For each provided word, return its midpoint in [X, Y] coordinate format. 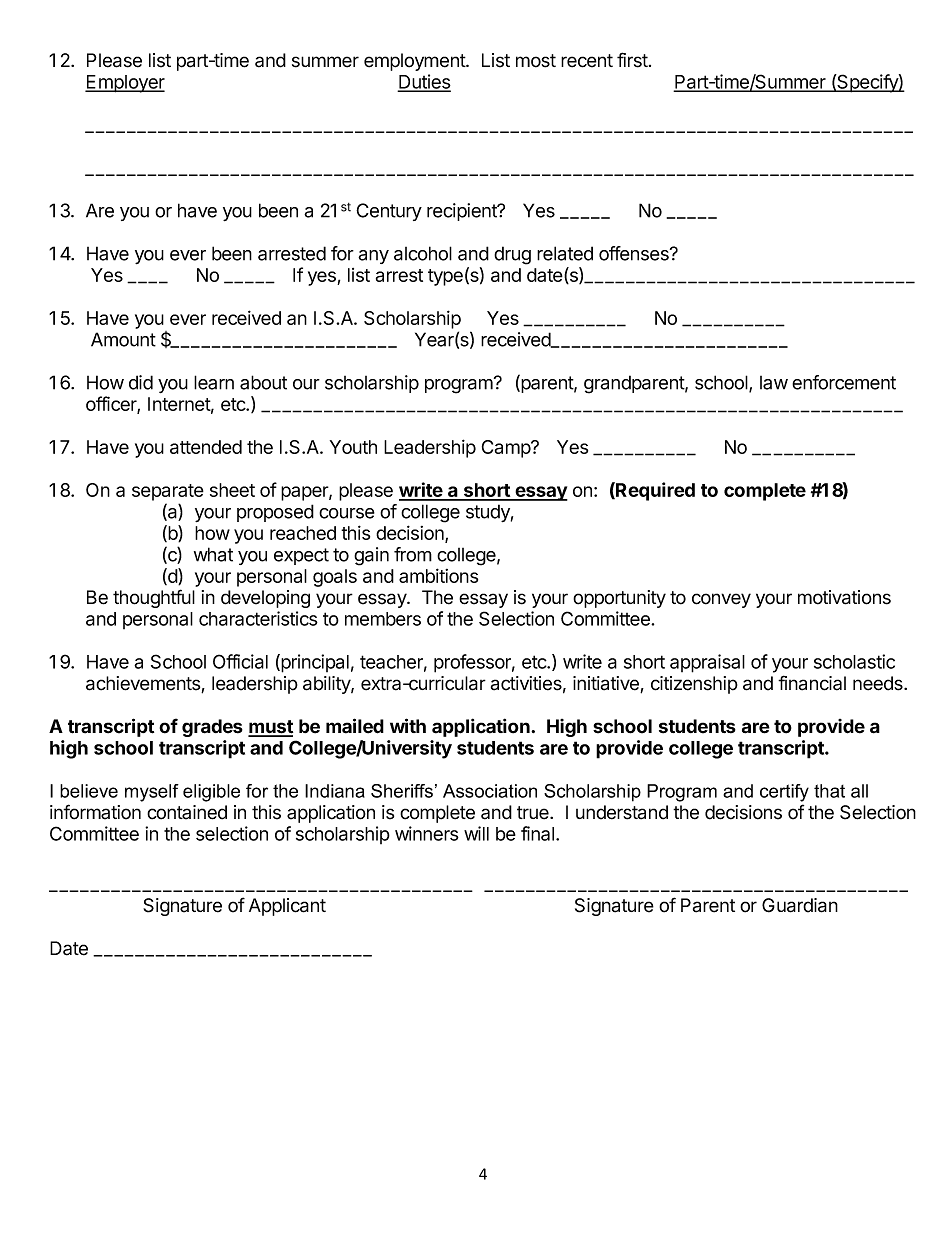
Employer [125, 84]
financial [812, 683]
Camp [507, 449]
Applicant [287, 907]
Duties [424, 82]
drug [512, 255]
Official [240, 661]
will [476, 833]
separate [168, 492]
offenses [635, 253]
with [408, 725]
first [632, 60]
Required [654, 491]
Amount [123, 339]
